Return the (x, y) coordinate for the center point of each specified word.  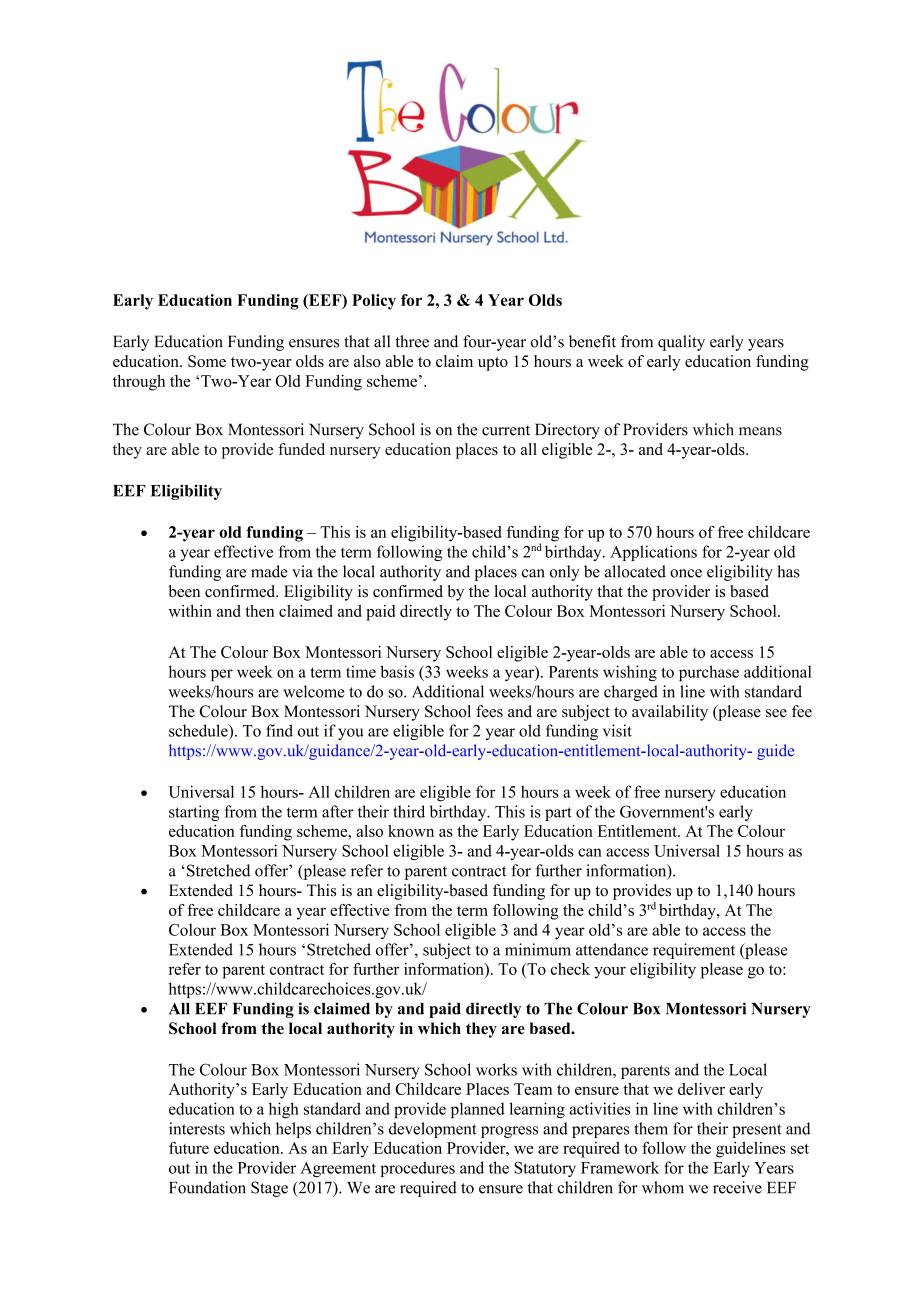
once (686, 573)
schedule (199, 730)
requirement (694, 951)
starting (194, 813)
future (189, 1147)
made (269, 571)
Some (207, 361)
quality (681, 343)
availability (670, 713)
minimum (538, 949)
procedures (417, 1169)
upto (493, 364)
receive (737, 1187)
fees (489, 711)
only (565, 573)
